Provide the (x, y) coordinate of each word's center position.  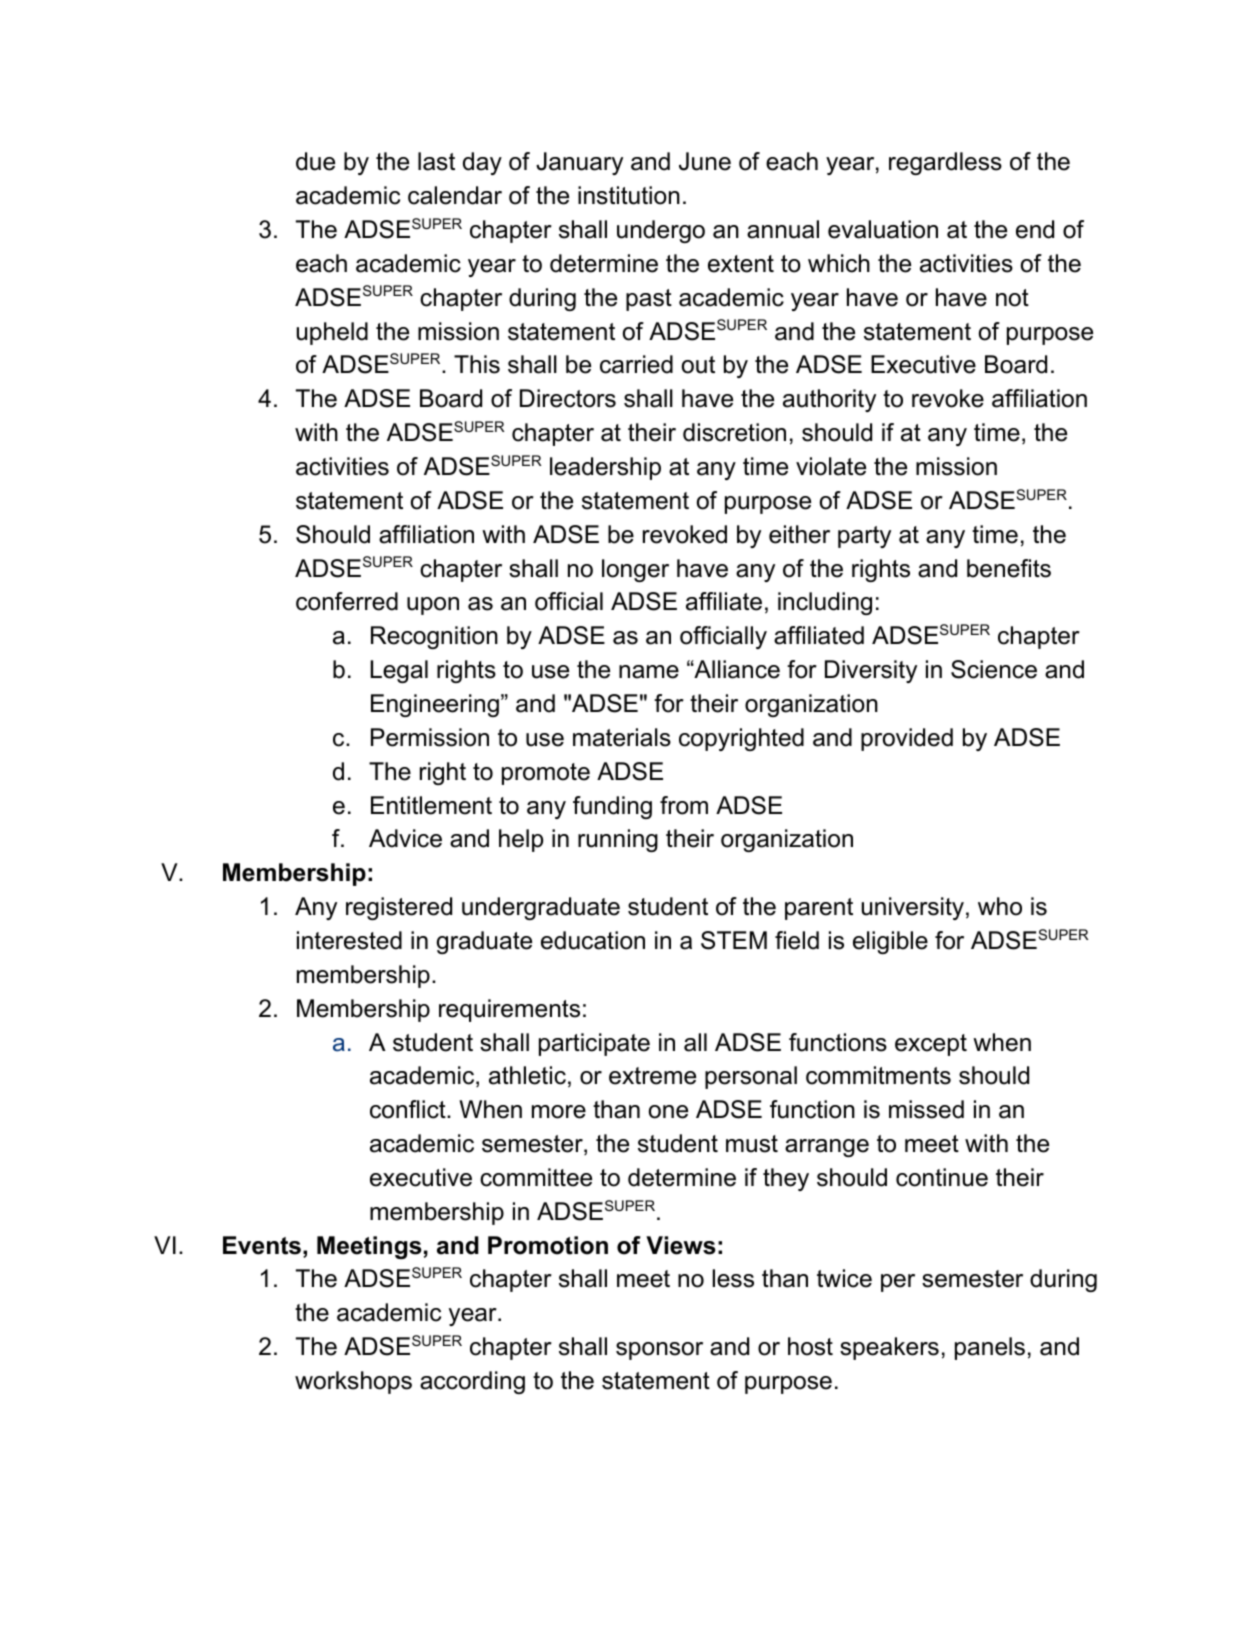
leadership (605, 468)
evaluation (883, 229)
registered (399, 908)
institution (629, 195)
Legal (399, 671)
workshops (353, 1382)
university (913, 908)
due (315, 161)
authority (829, 400)
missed (926, 1109)
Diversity (871, 671)
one (668, 1112)
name (649, 672)
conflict (409, 1109)
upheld (332, 333)
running (618, 840)
